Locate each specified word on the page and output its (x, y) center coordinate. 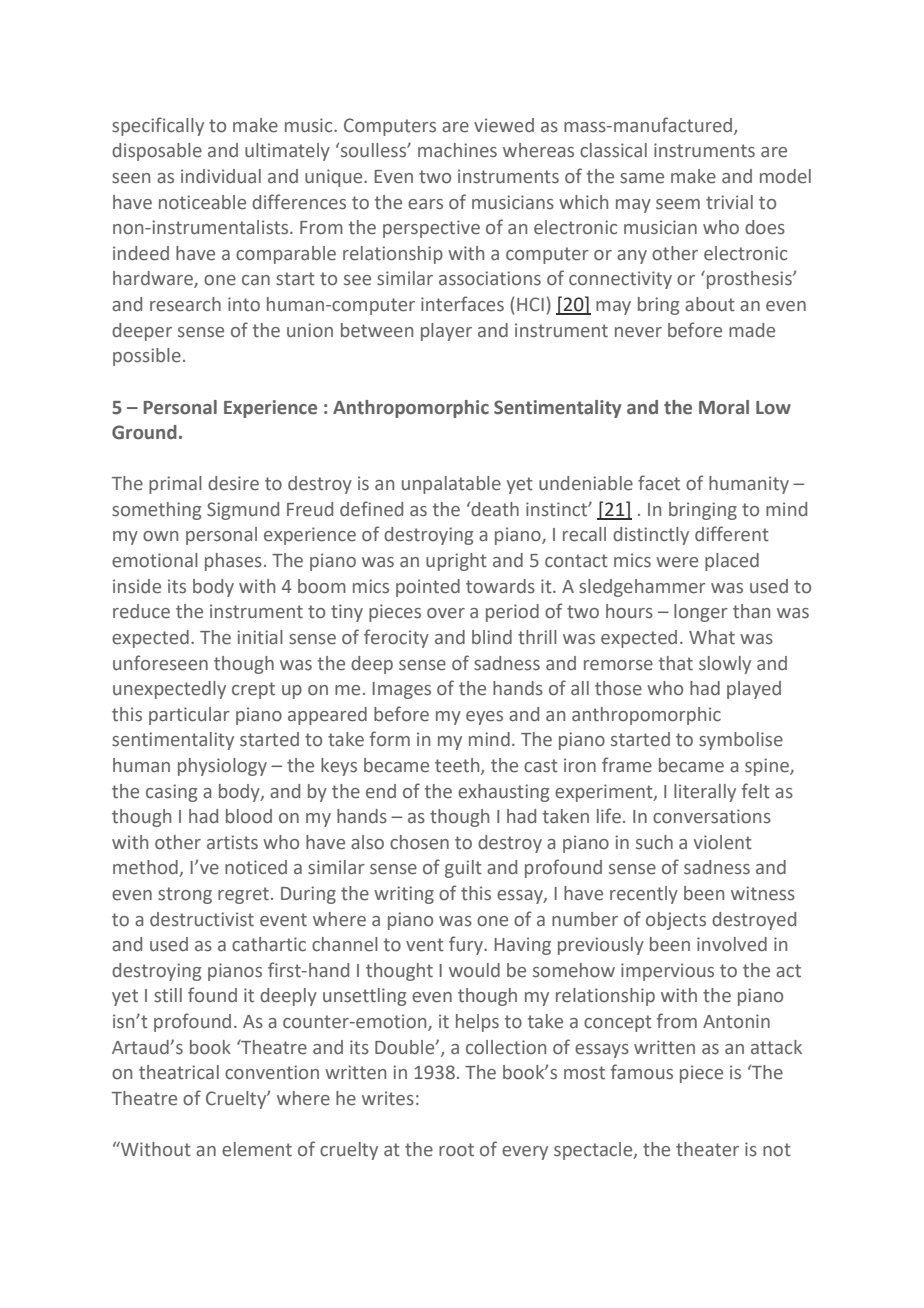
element (257, 1149)
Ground (144, 432)
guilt (463, 869)
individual (221, 176)
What (712, 637)
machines (457, 150)
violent (723, 842)
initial (260, 637)
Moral (724, 407)
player (446, 332)
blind (492, 637)
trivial (729, 202)
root (456, 1150)
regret (243, 895)
